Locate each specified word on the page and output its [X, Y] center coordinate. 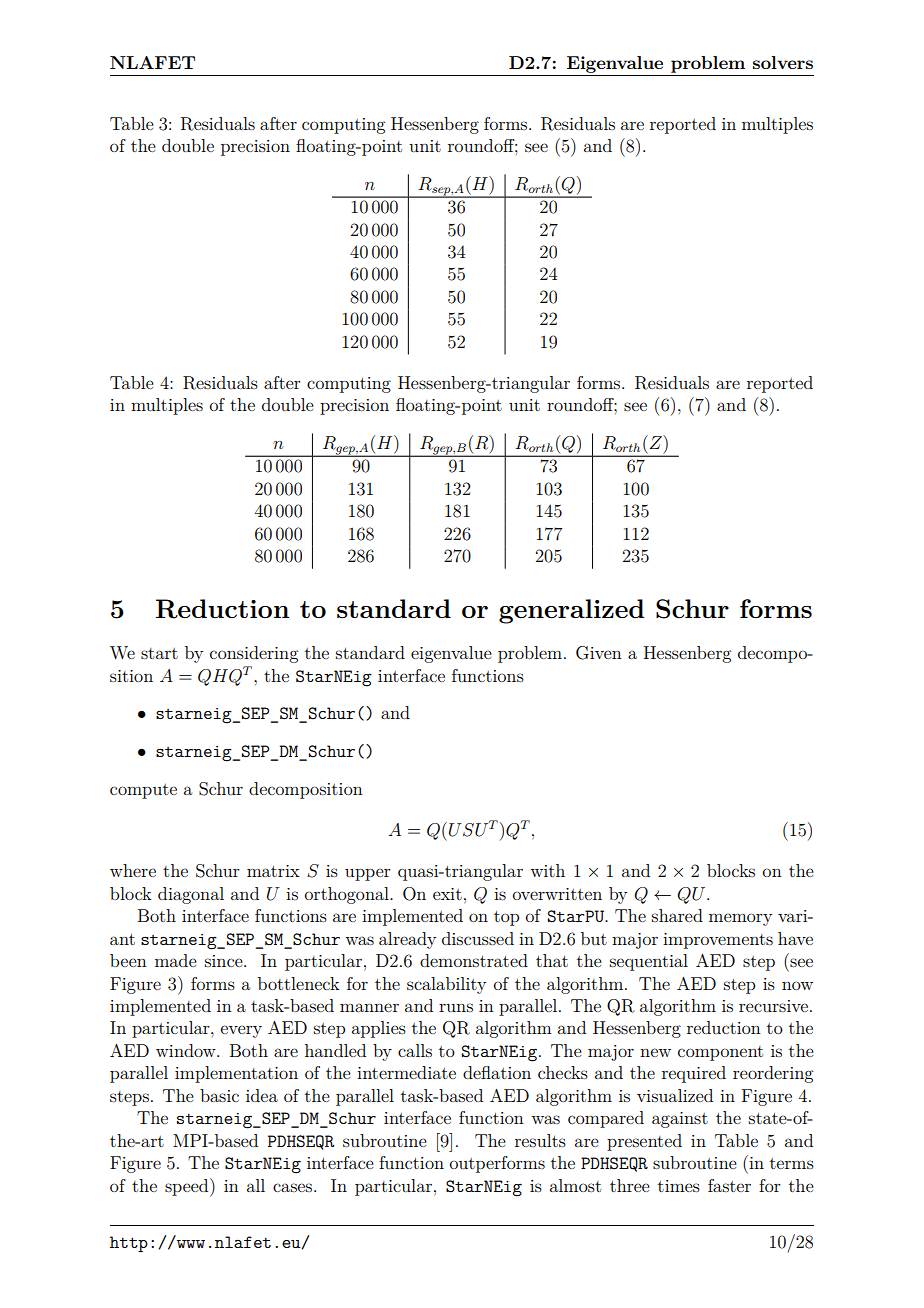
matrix [273, 871]
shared [677, 915]
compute [143, 791]
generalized [571, 611]
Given [599, 653]
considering [254, 654]
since [225, 961]
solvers [783, 62]
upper [368, 874]
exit [447, 894]
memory [740, 919]
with [547, 870]
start [159, 653]
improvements [718, 941]
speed [188, 1187]
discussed [478, 938]
